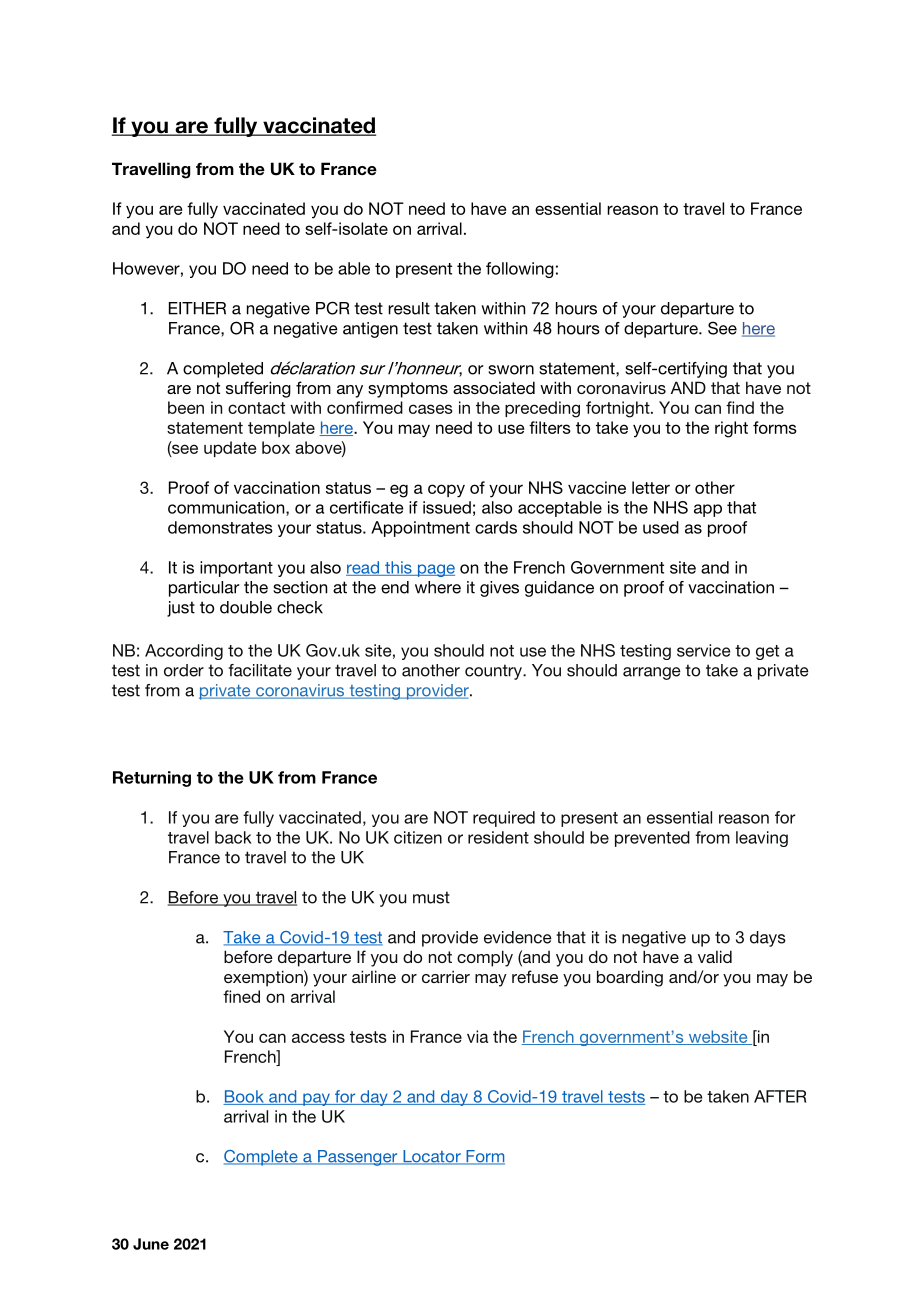 The image size is (924, 1308). Describe the element at coordinates (197, 308) in the screenshot. I see `EITHER` at that location.
